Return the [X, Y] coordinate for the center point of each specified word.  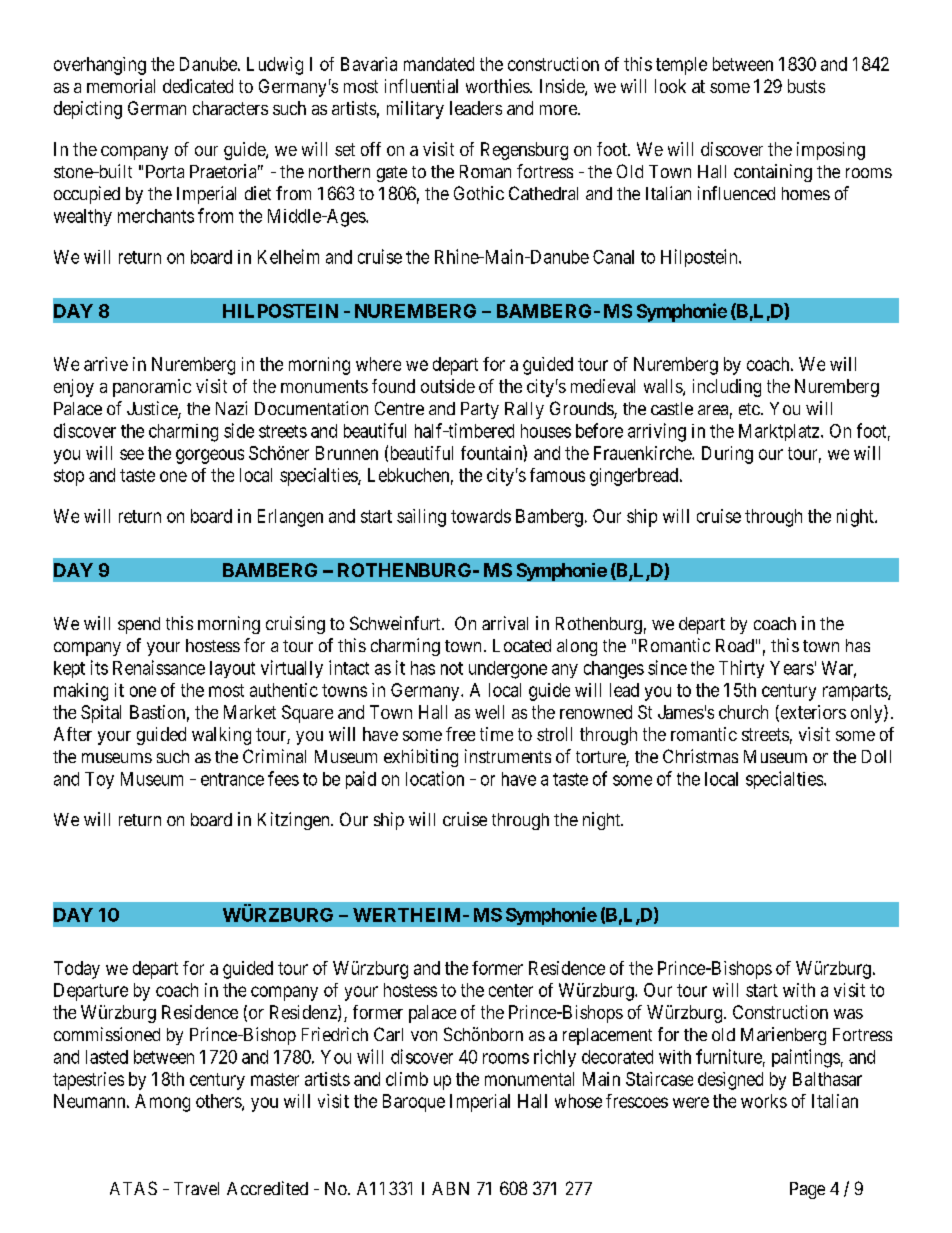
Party [480, 410]
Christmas [700, 756]
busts [806, 86]
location [435, 778]
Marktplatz [780, 432]
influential [421, 86]
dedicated [198, 86]
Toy [99, 780]
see [132, 454]
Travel [196, 1188]
